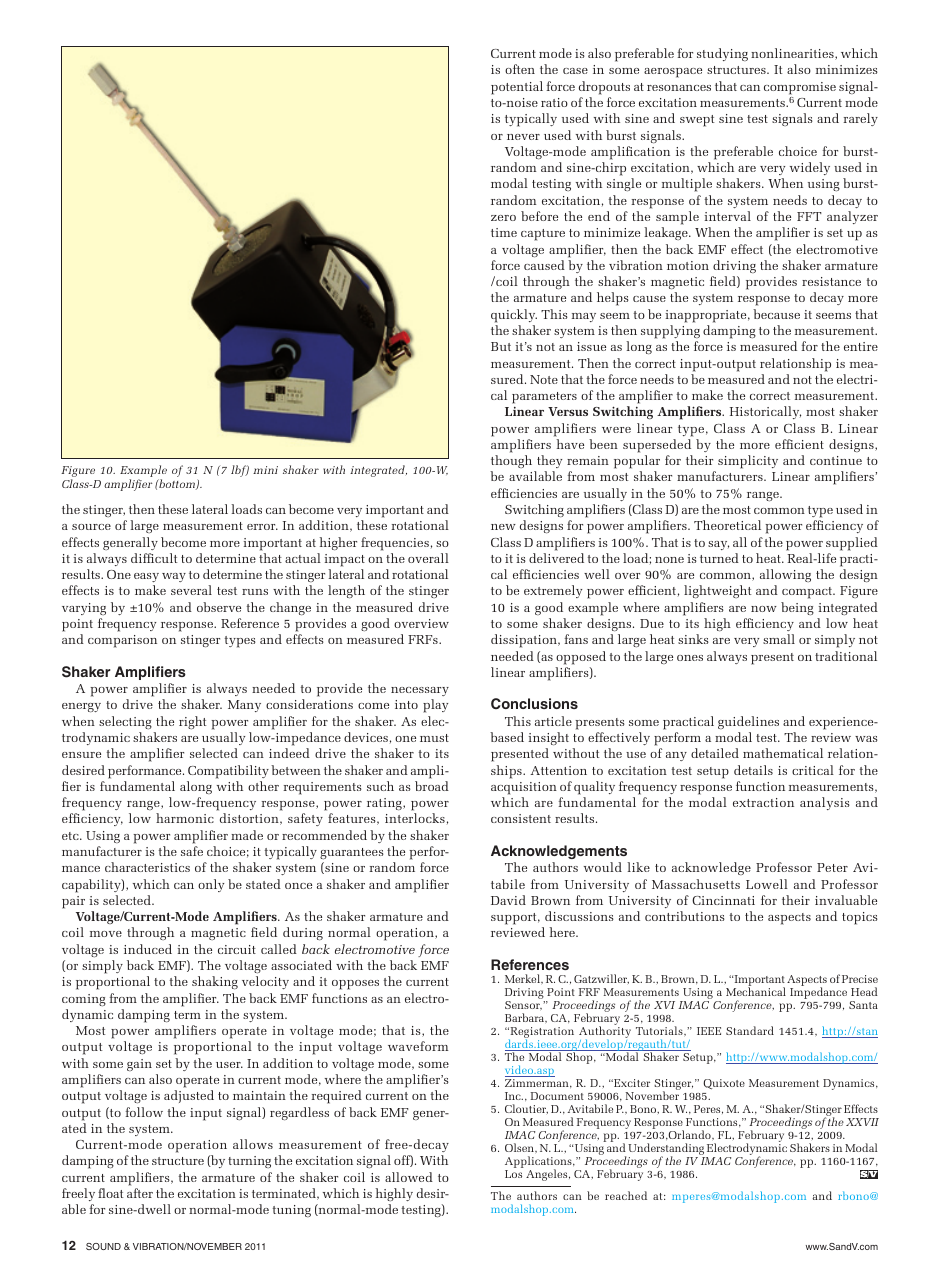  Describe the element at coordinates (420, 691) in the image. I see `necessary` at that location.
